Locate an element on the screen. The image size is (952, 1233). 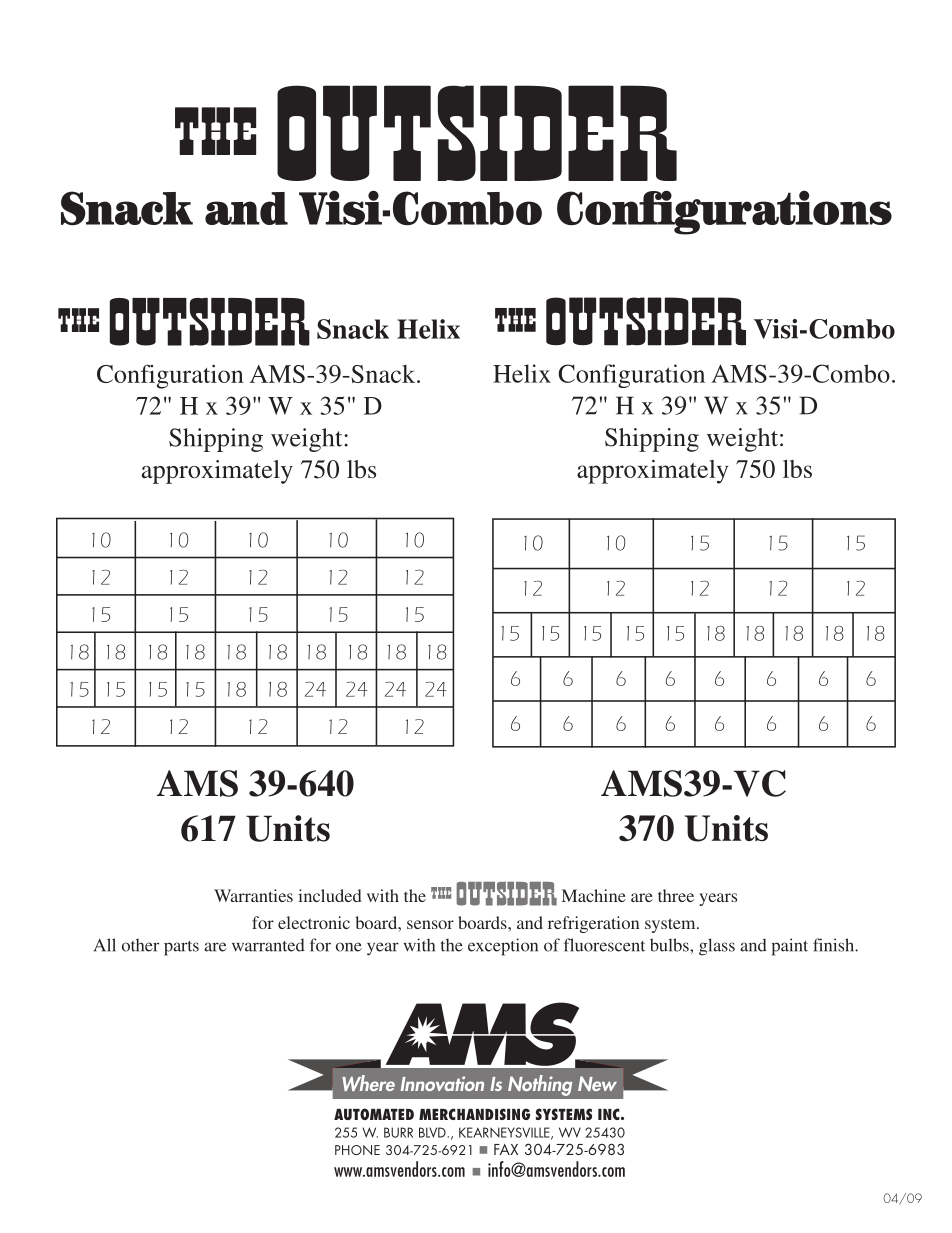
BLVD is located at coordinates (433, 1132).
